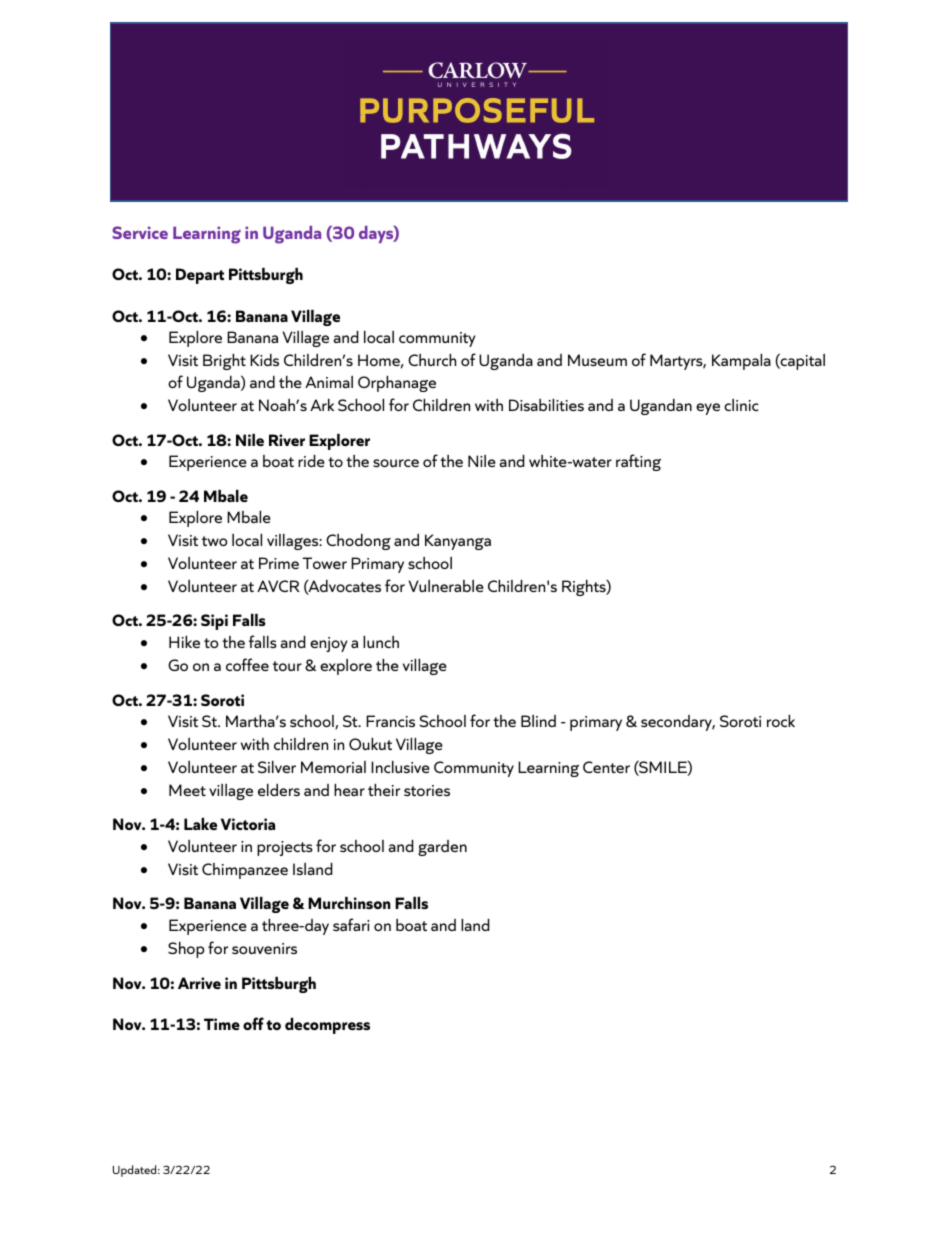 Image resolution: width=952 pixels, height=1233 pixels. Describe the element at coordinates (200, 276) in the screenshot. I see `Depart` at that location.
